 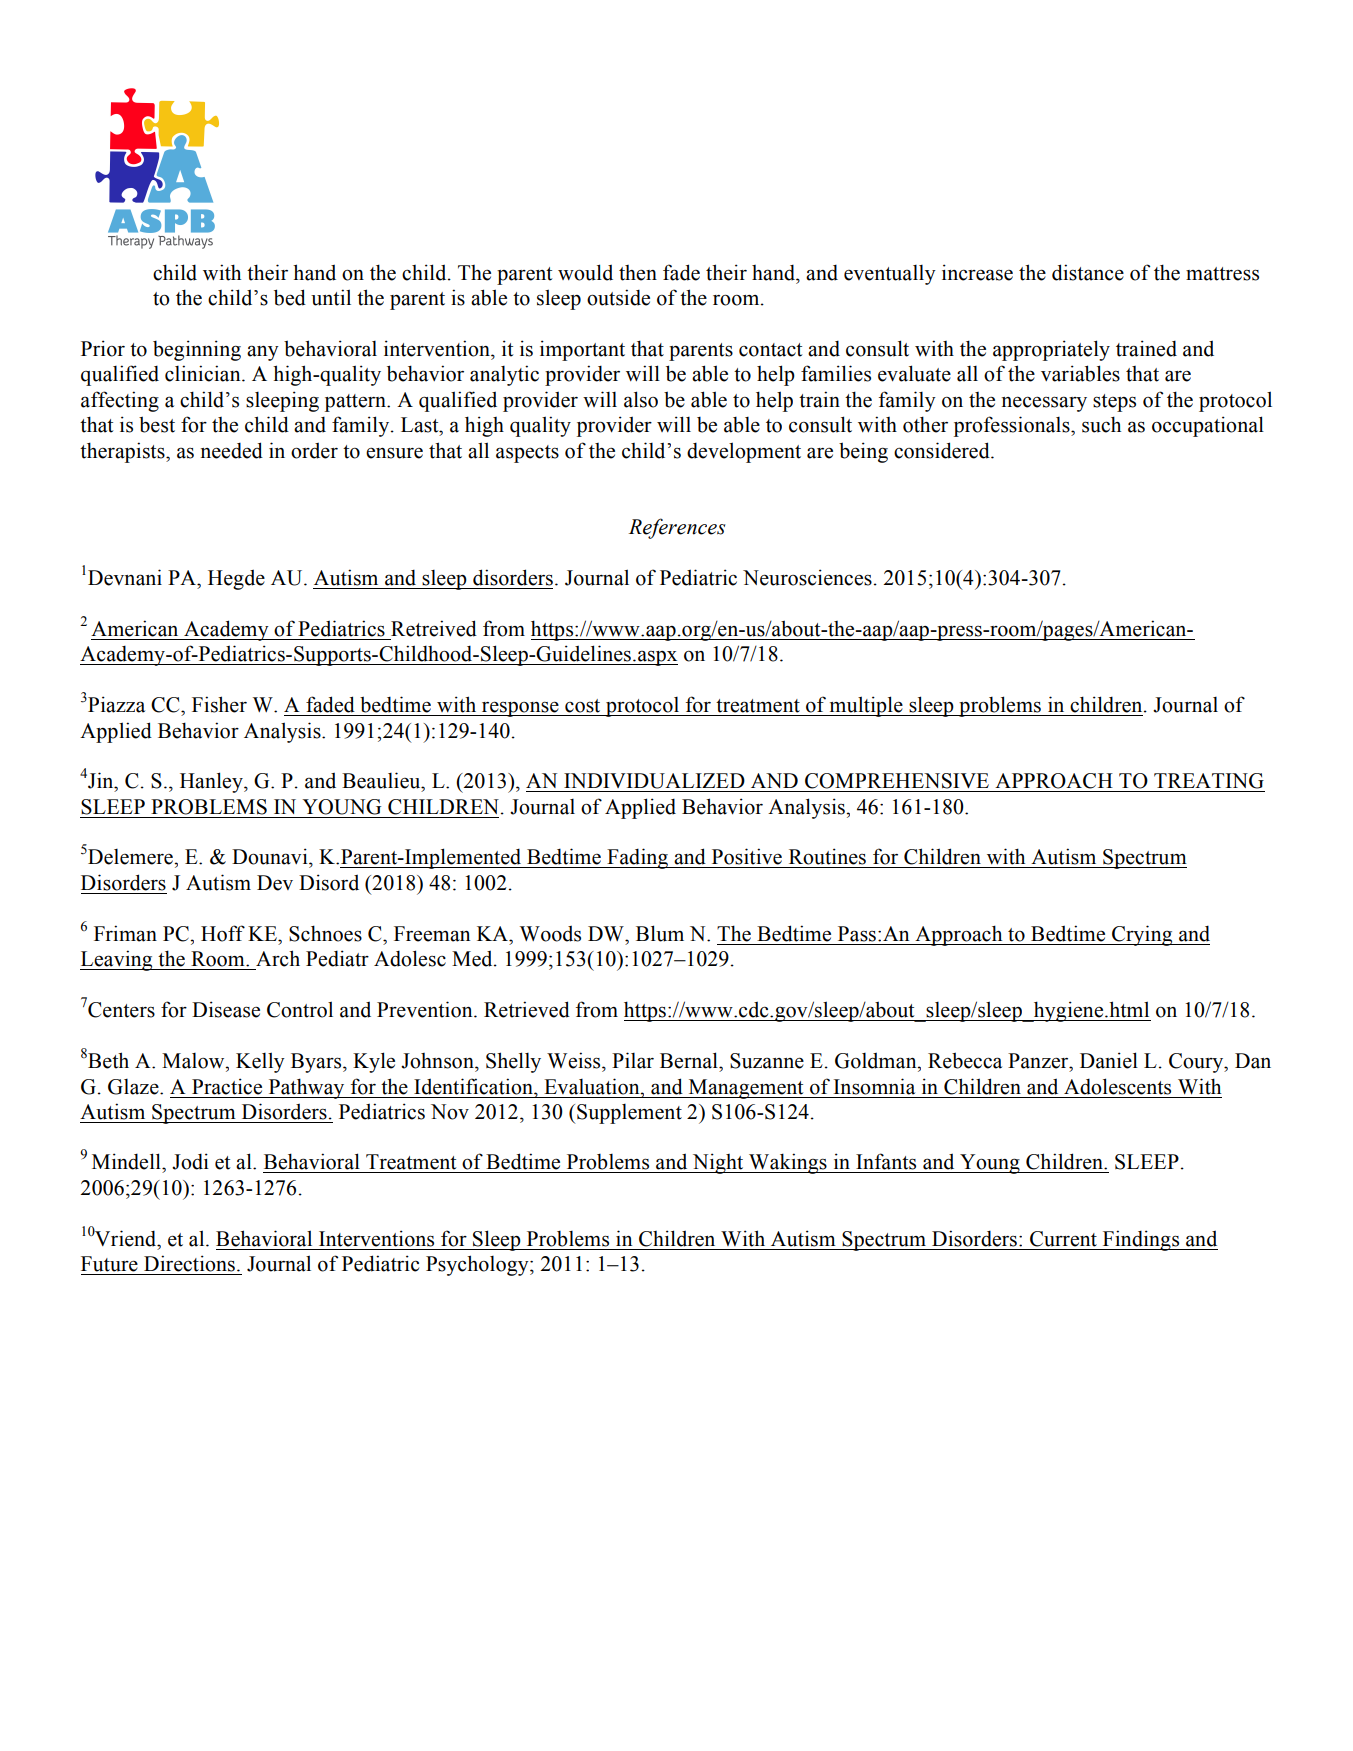 What do you see at coordinates (654, 781) in the page?
I see `INDIVIDUALIZED` at bounding box center [654, 781].
